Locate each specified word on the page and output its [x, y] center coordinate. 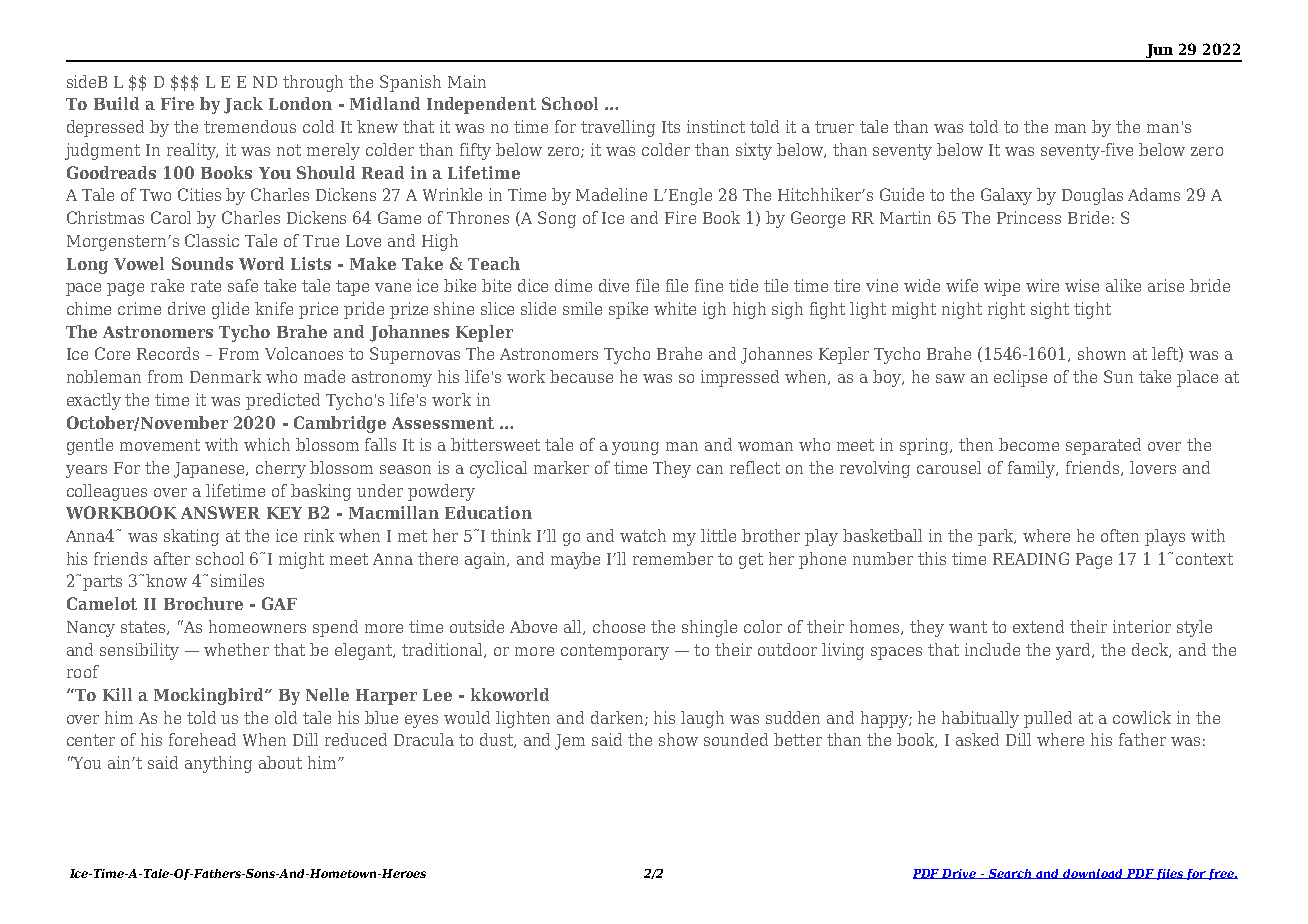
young [635, 448]
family [1033, 469]
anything [218, 764]
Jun [1159, 52]
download [1093, 874]
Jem [570, 742]
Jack [243, 105]
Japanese [210, 470]
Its [671, 127]
